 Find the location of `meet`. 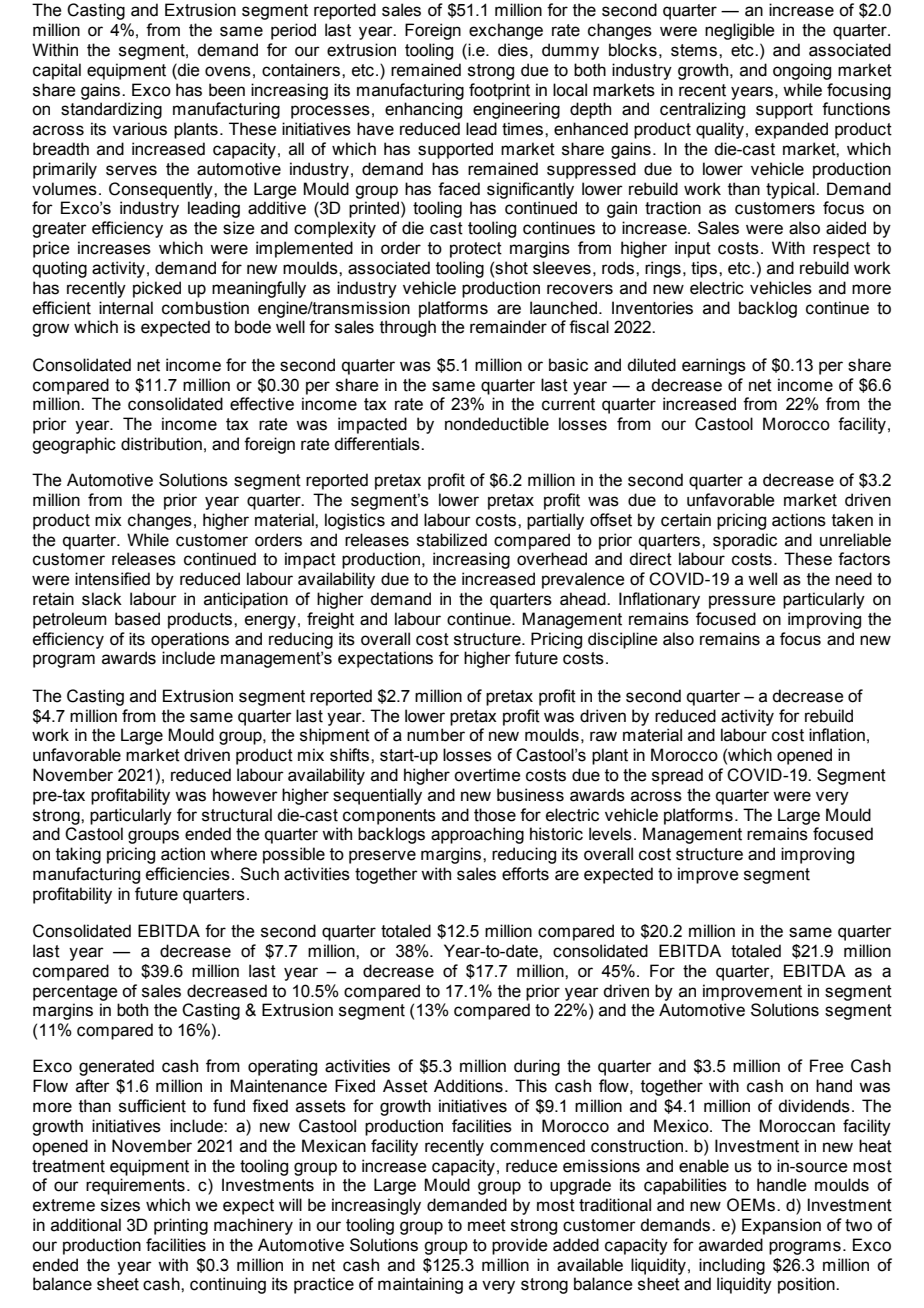

meet is located at coordinates (487, 1225).
